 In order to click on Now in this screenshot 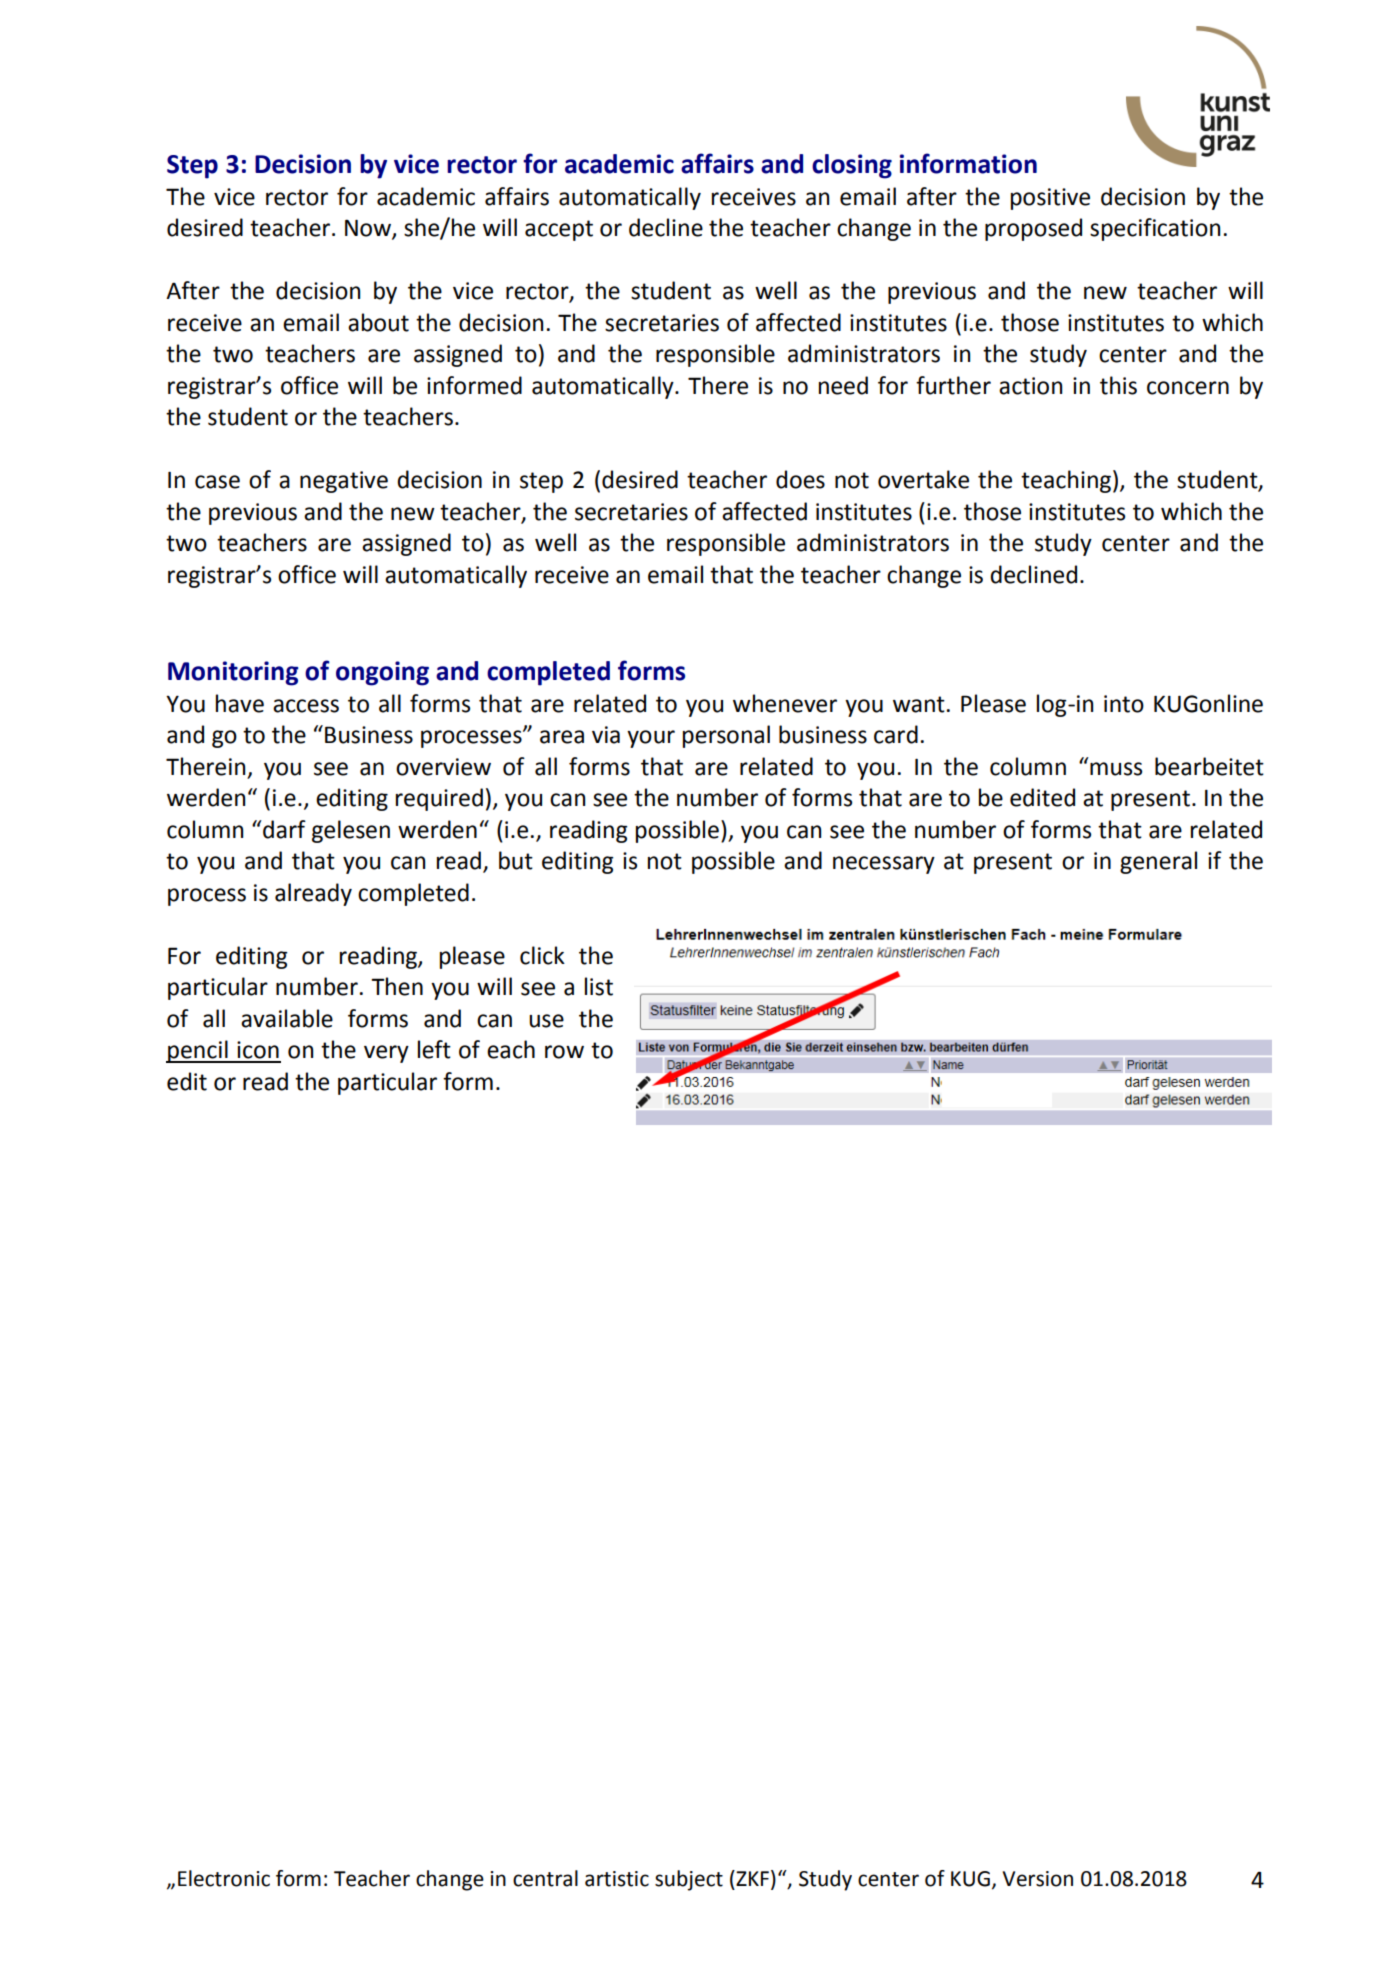, I will do `click(369, 229)`.
